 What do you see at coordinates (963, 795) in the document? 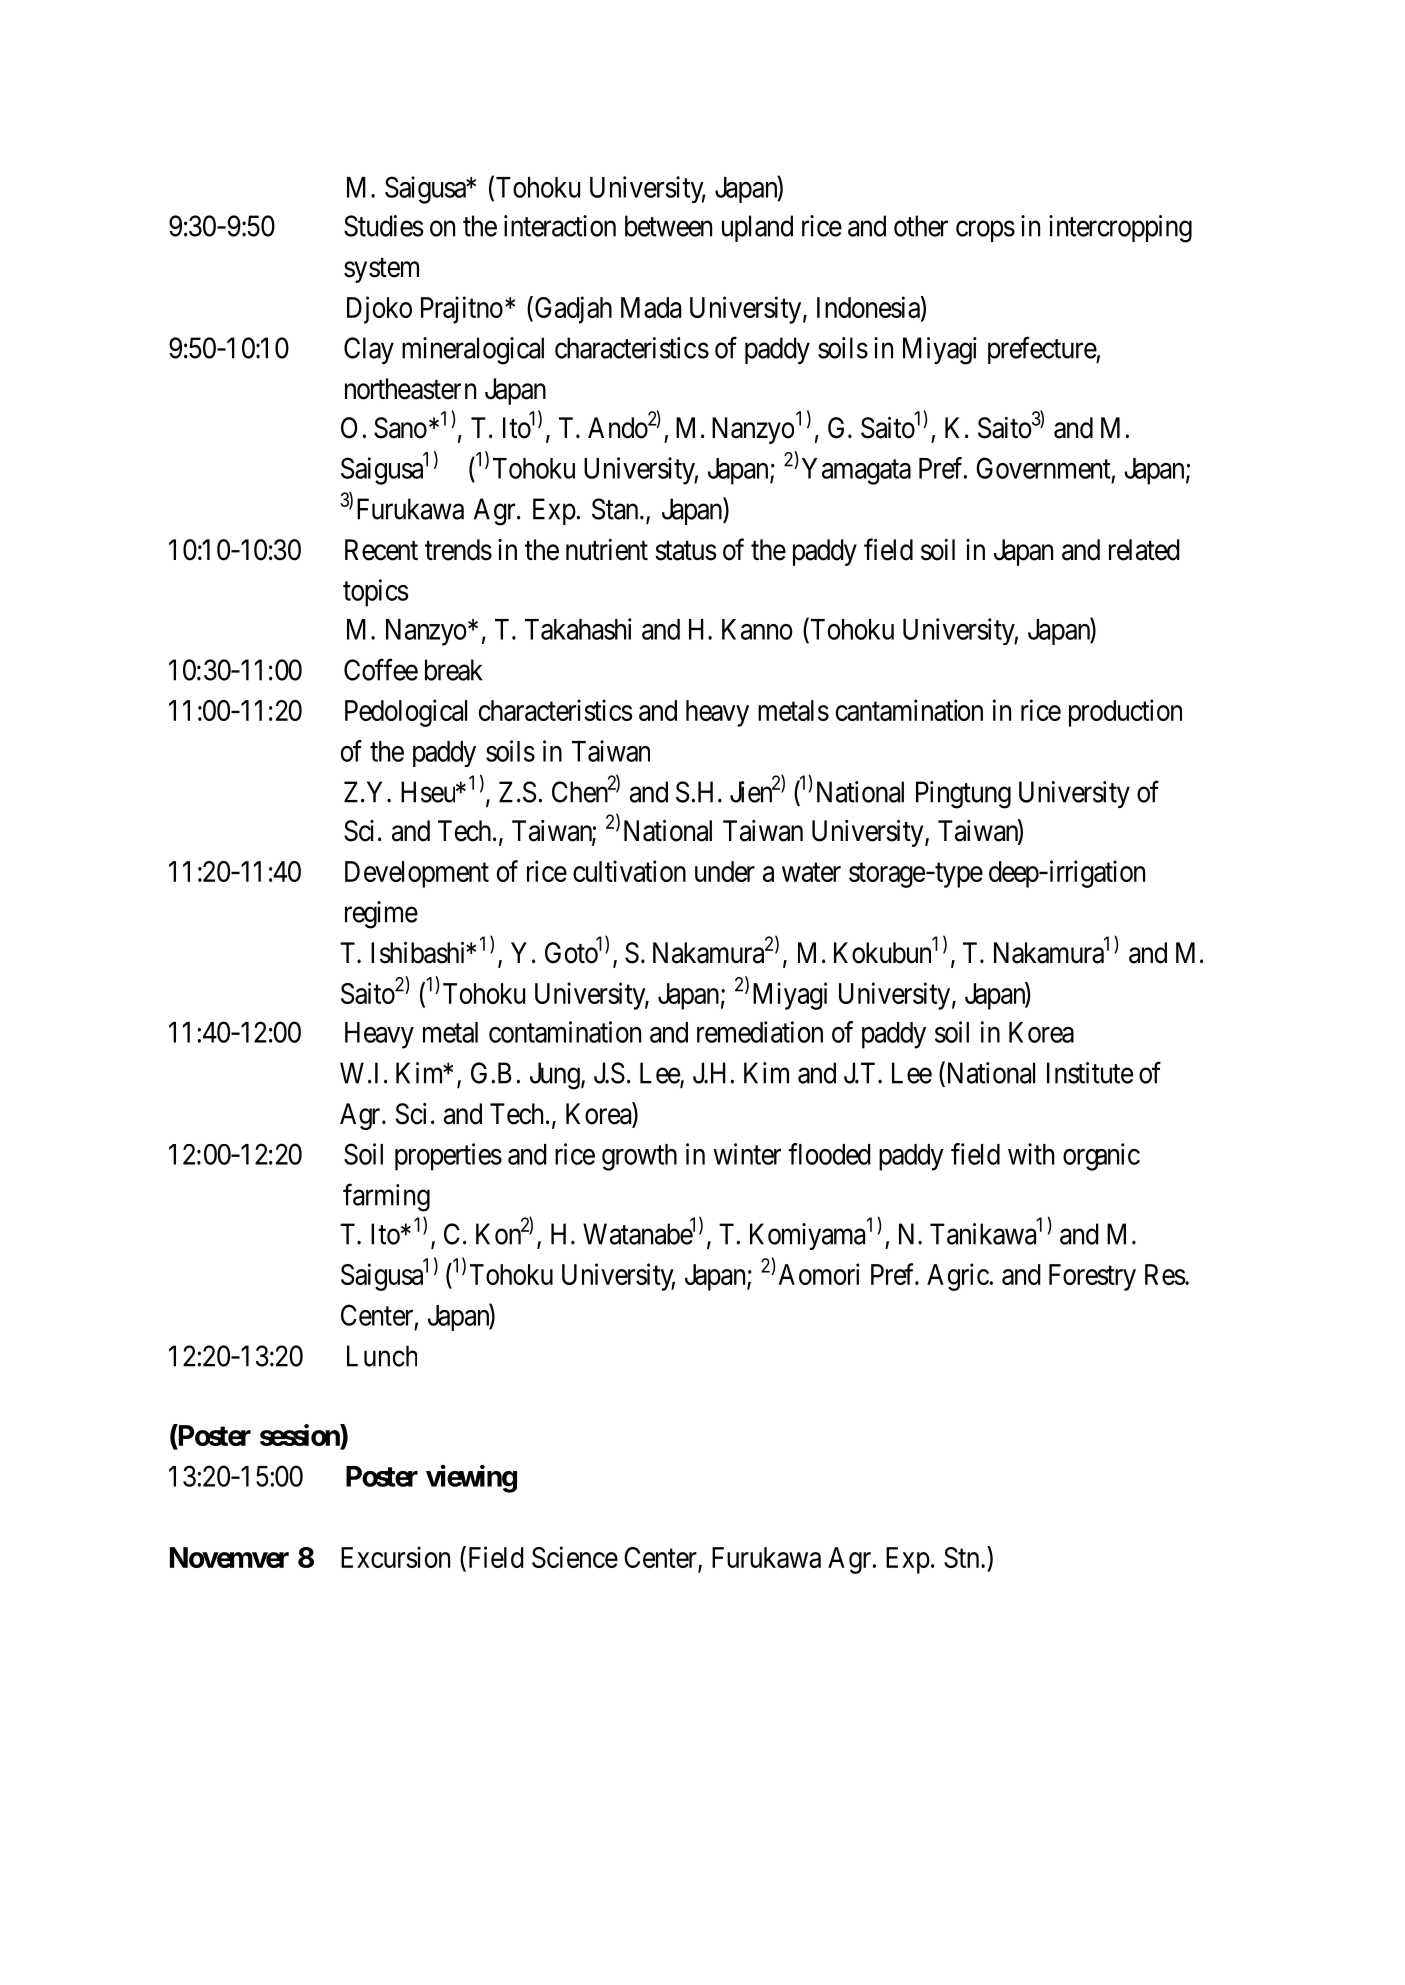
I see `Pingtung` at bounding box center [963, 795].
